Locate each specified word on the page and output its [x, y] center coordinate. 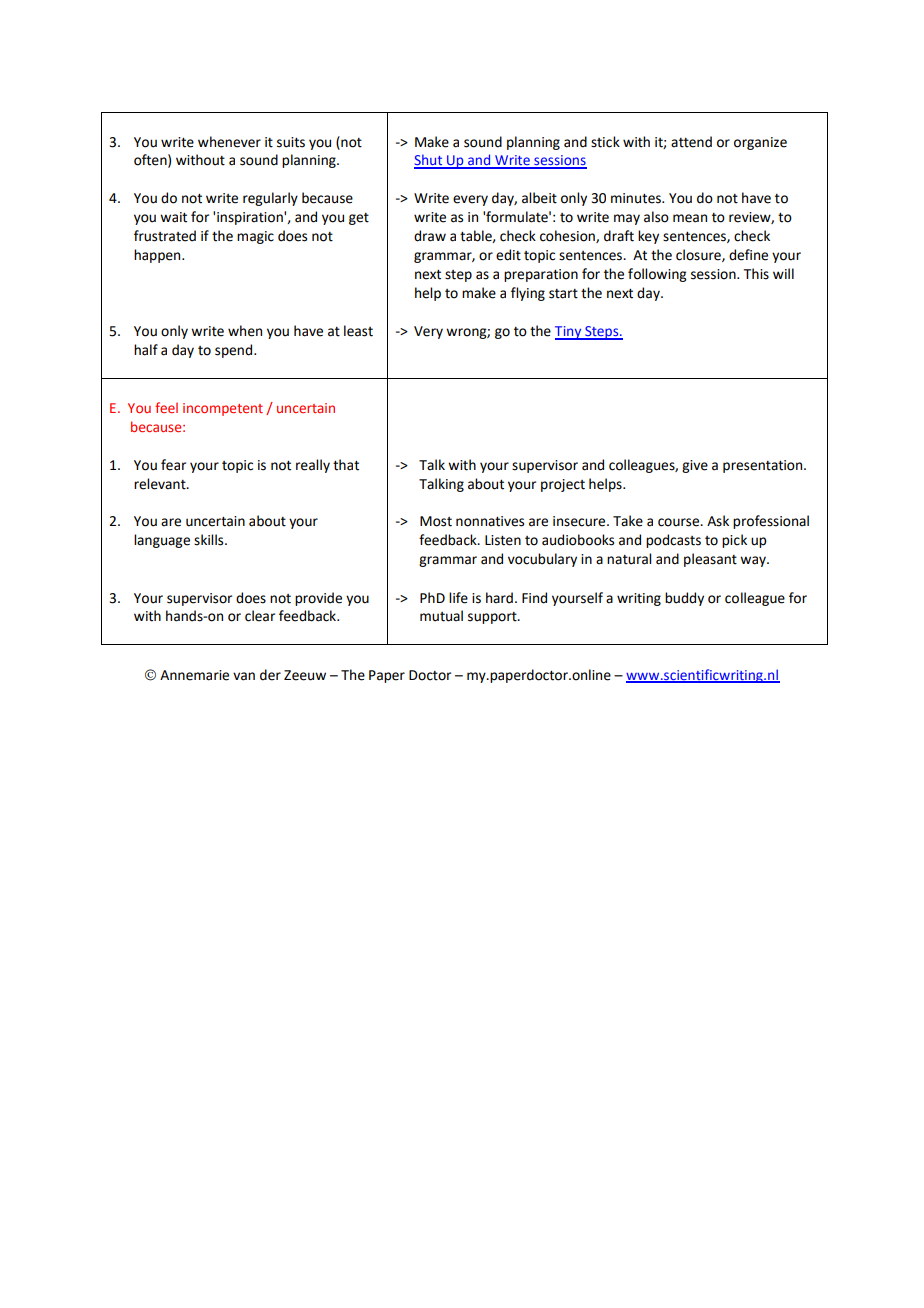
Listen [503, 540]
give [695, 466]
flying [528, 294]
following [657, 275]
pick [734, 541]
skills [210, 540]
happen [158, 256]
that [346, 465]
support [493, 618]
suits [291, 142]
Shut [429, 161]
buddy [684, 599]
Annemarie [194, 675]
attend [691, 142]
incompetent [223, 409]
